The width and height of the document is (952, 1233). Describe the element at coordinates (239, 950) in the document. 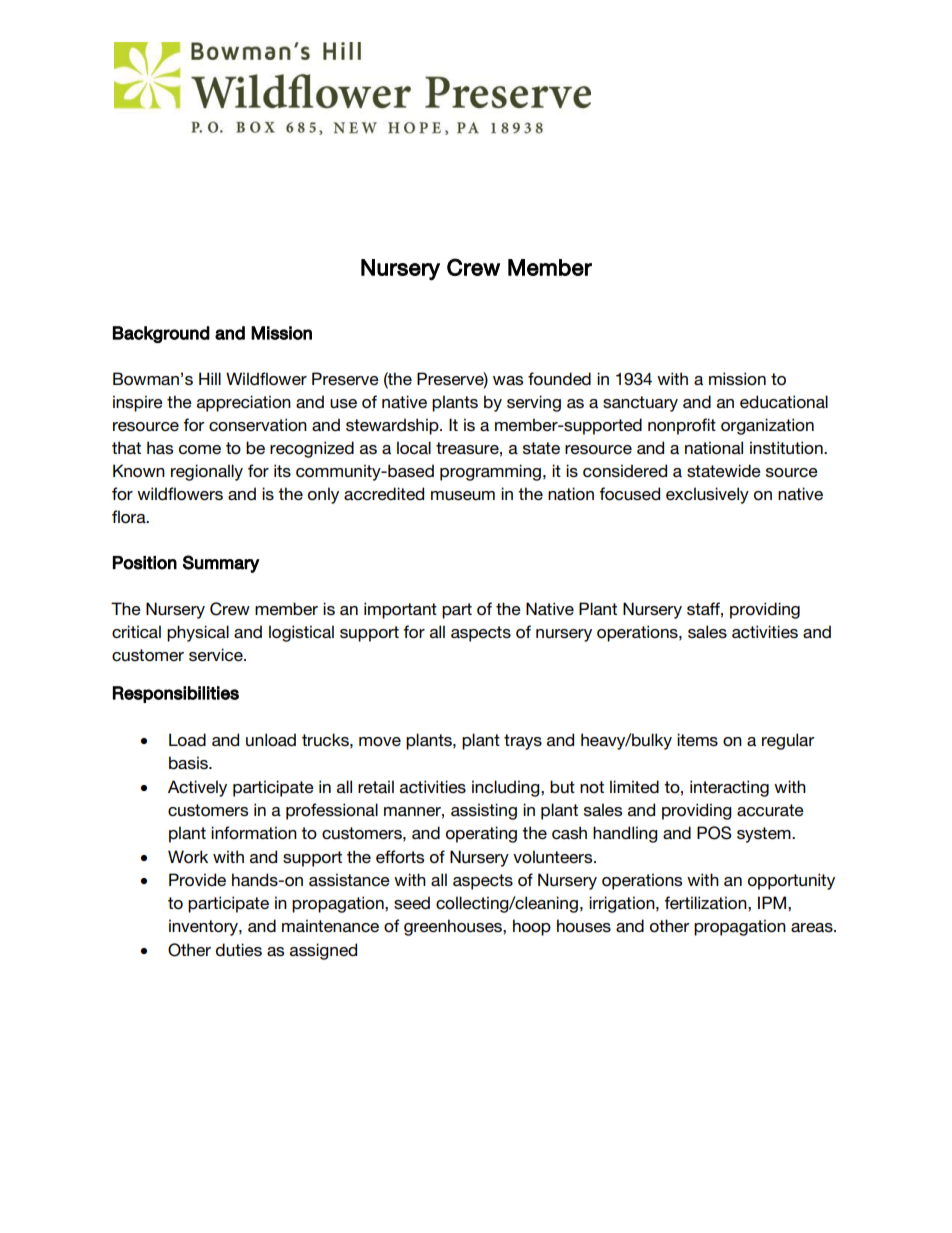

I see `duties` at that location.
